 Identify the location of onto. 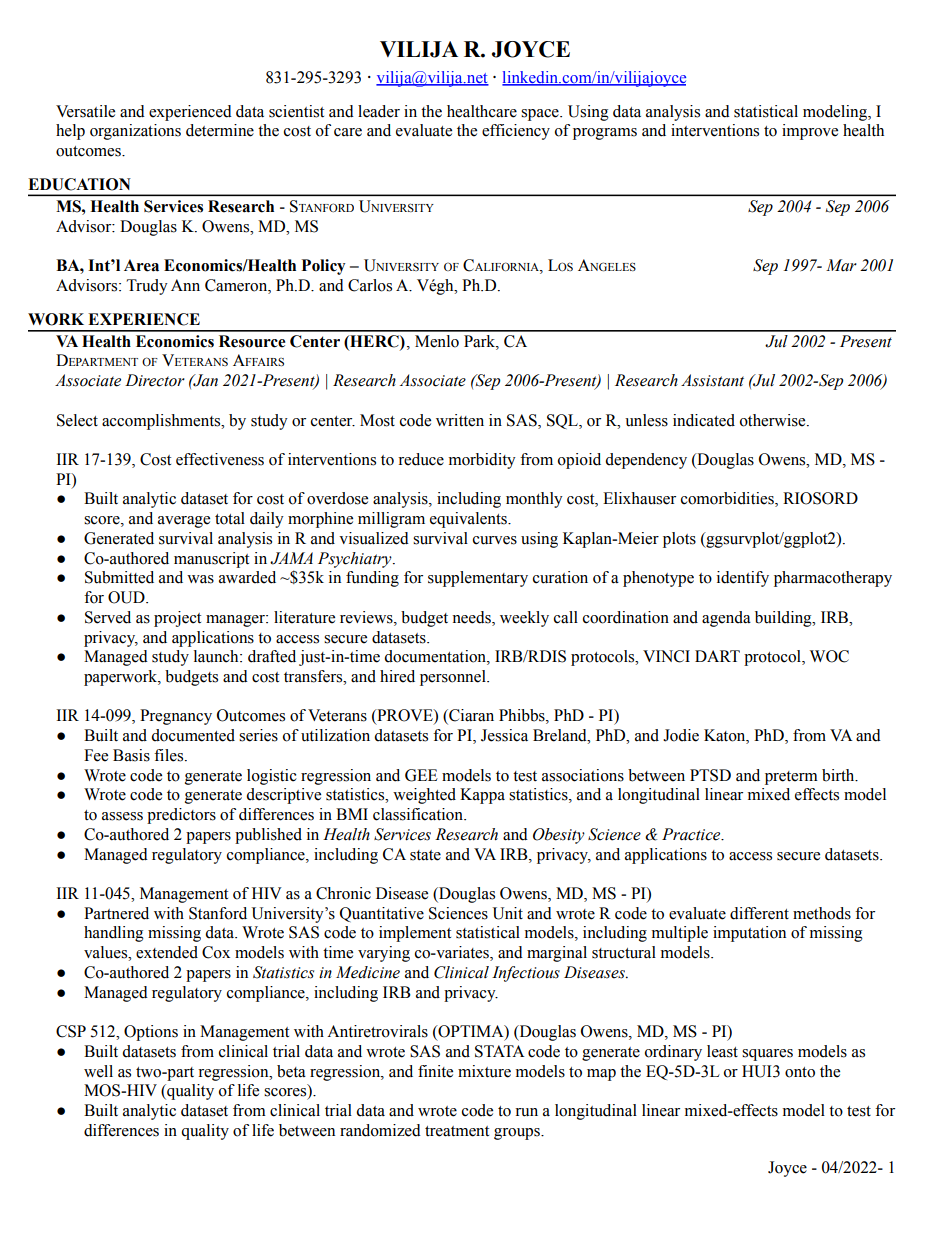
(800, 1072).
